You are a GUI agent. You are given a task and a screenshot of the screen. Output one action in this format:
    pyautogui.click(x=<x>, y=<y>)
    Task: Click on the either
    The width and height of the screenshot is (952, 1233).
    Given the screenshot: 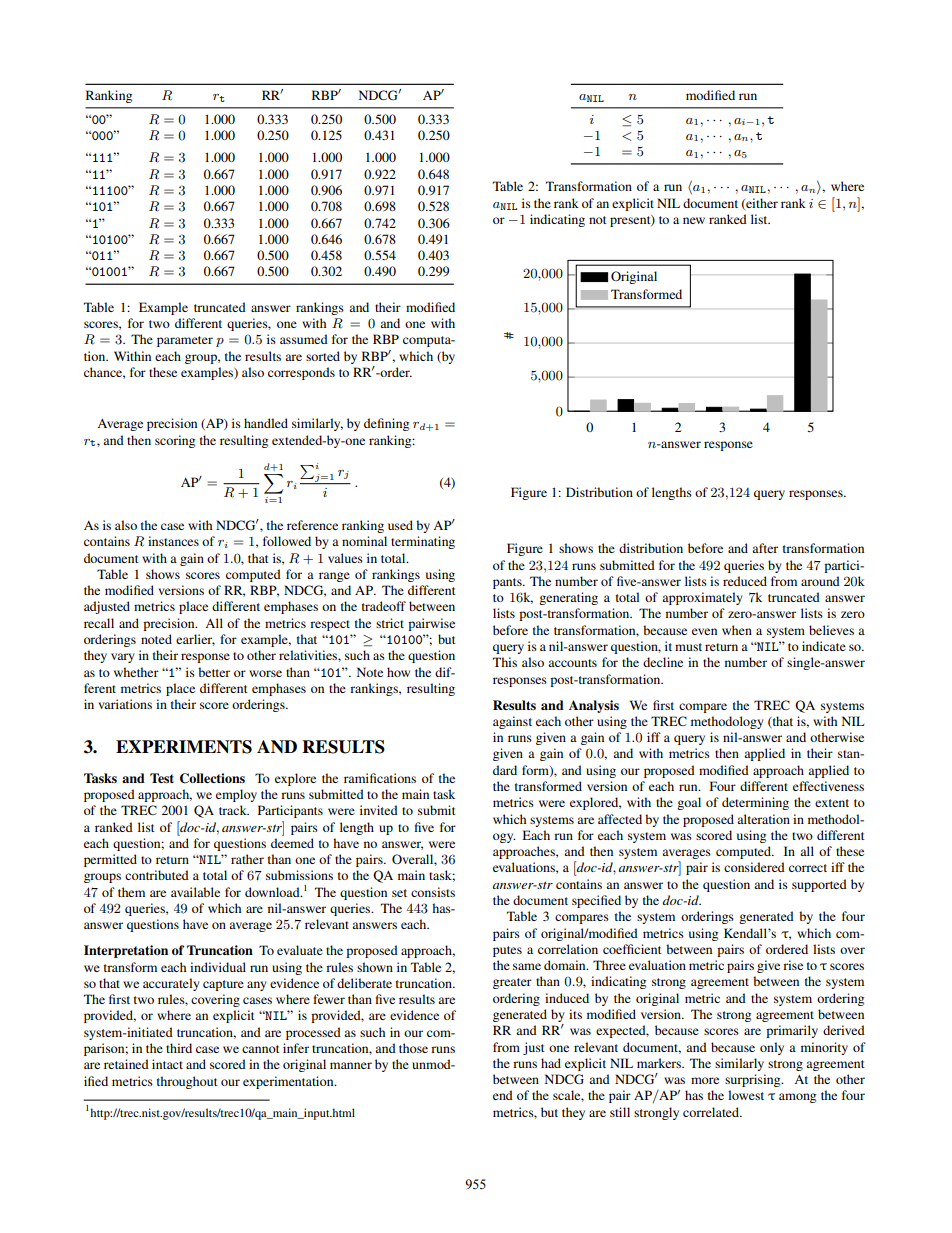 What is the action you would take?
    pyautogui.click(x=761, y=204)
